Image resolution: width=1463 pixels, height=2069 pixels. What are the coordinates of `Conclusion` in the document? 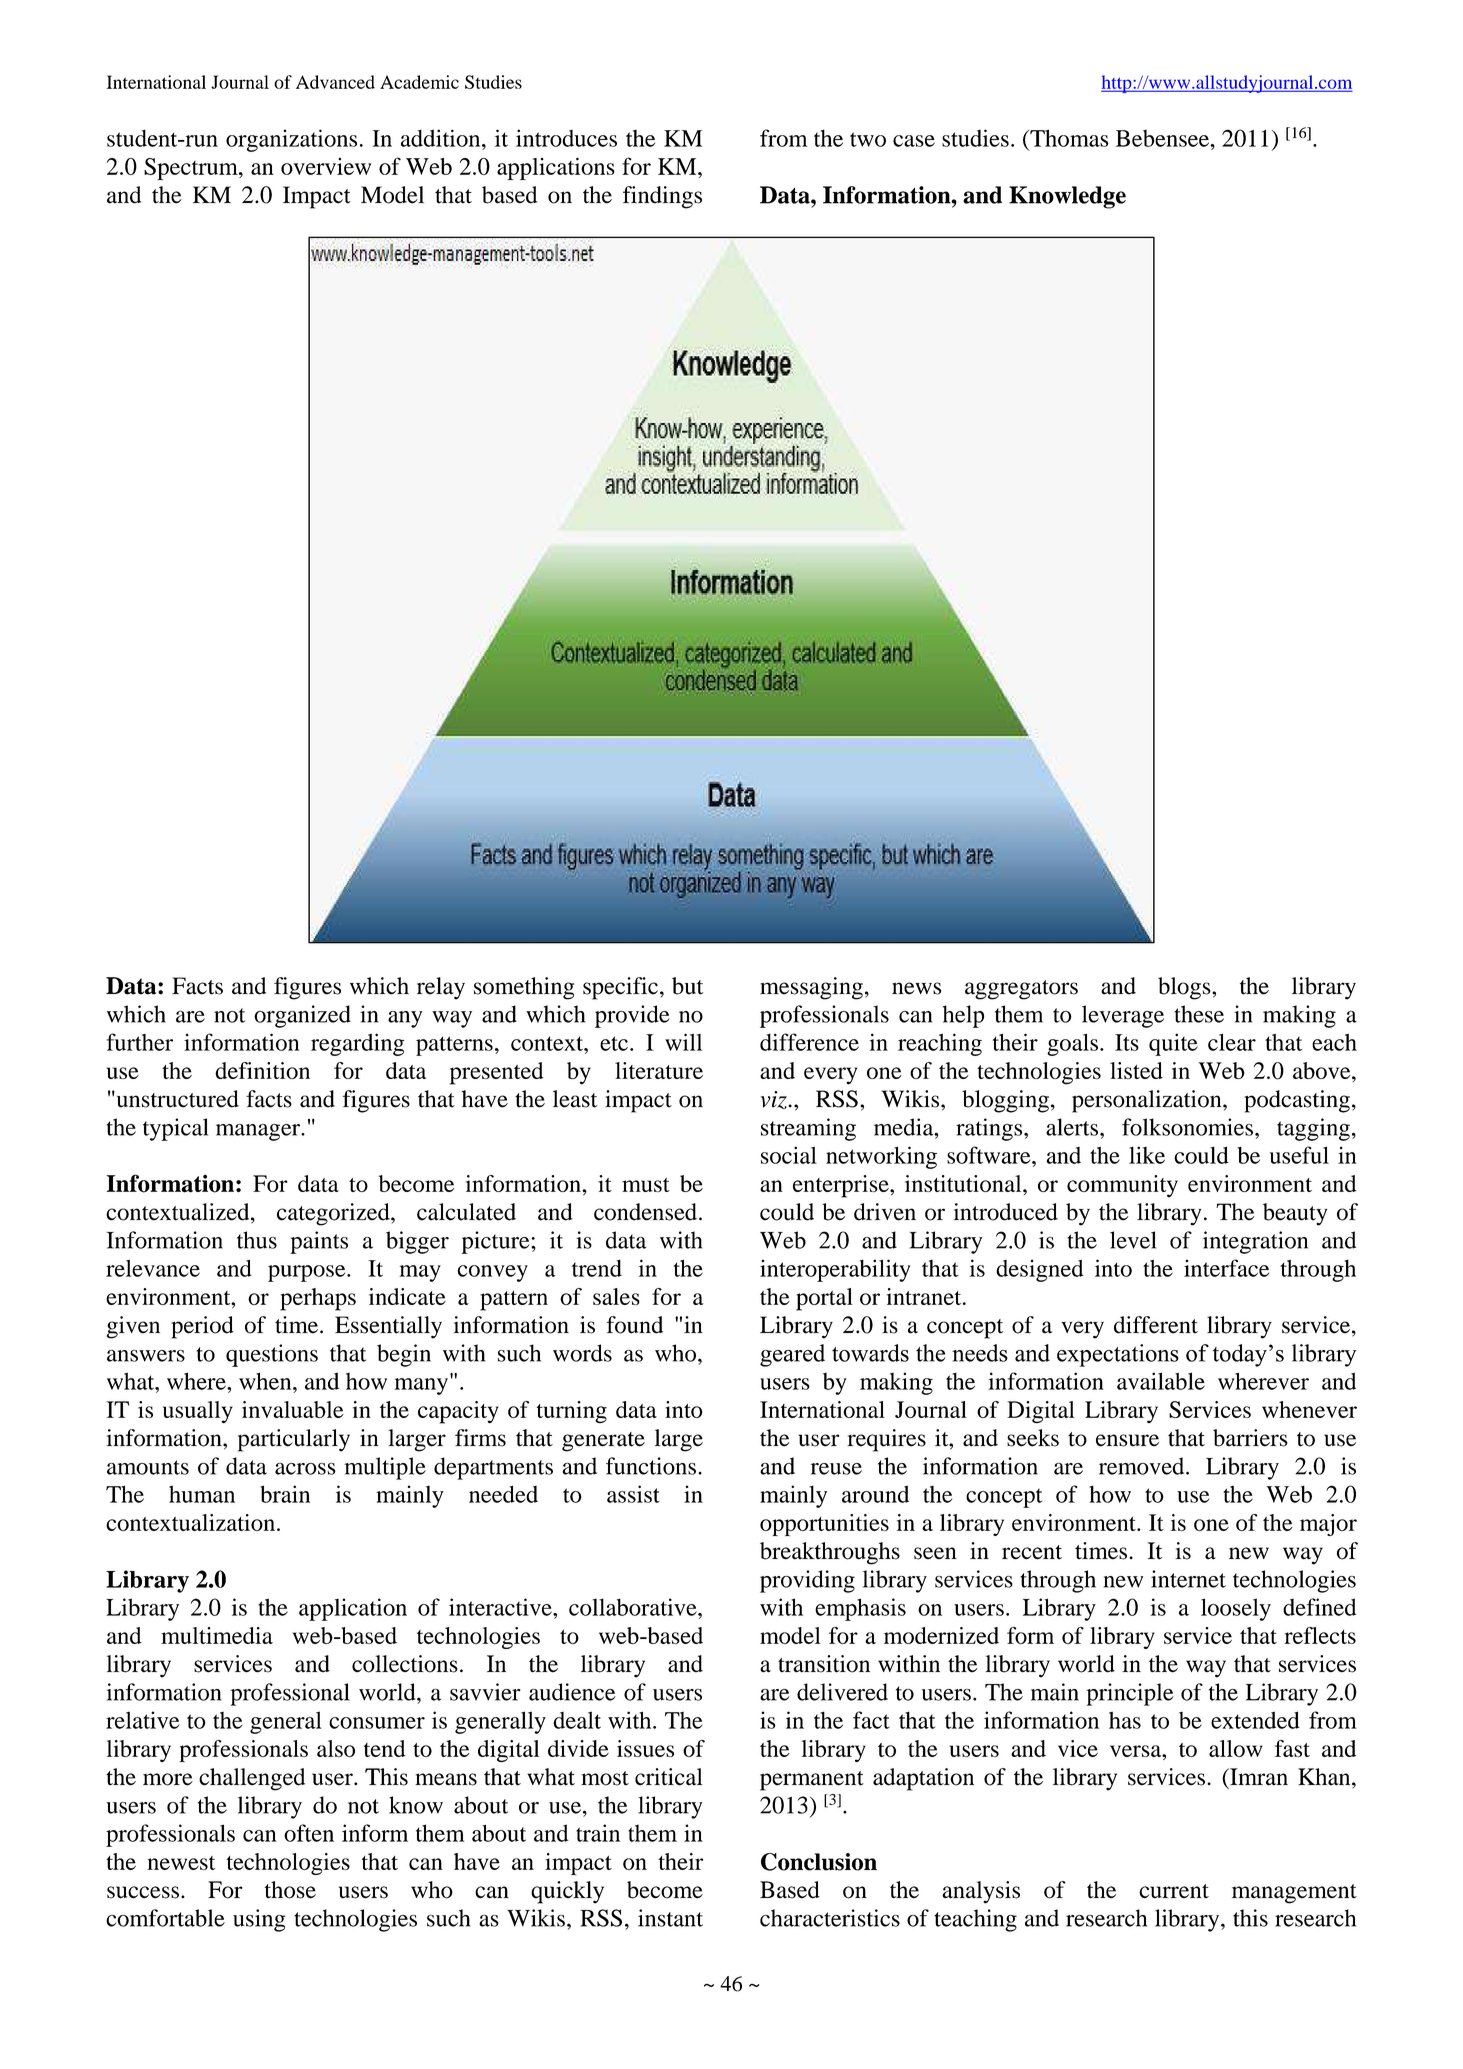 It's located at (819, 1862).
